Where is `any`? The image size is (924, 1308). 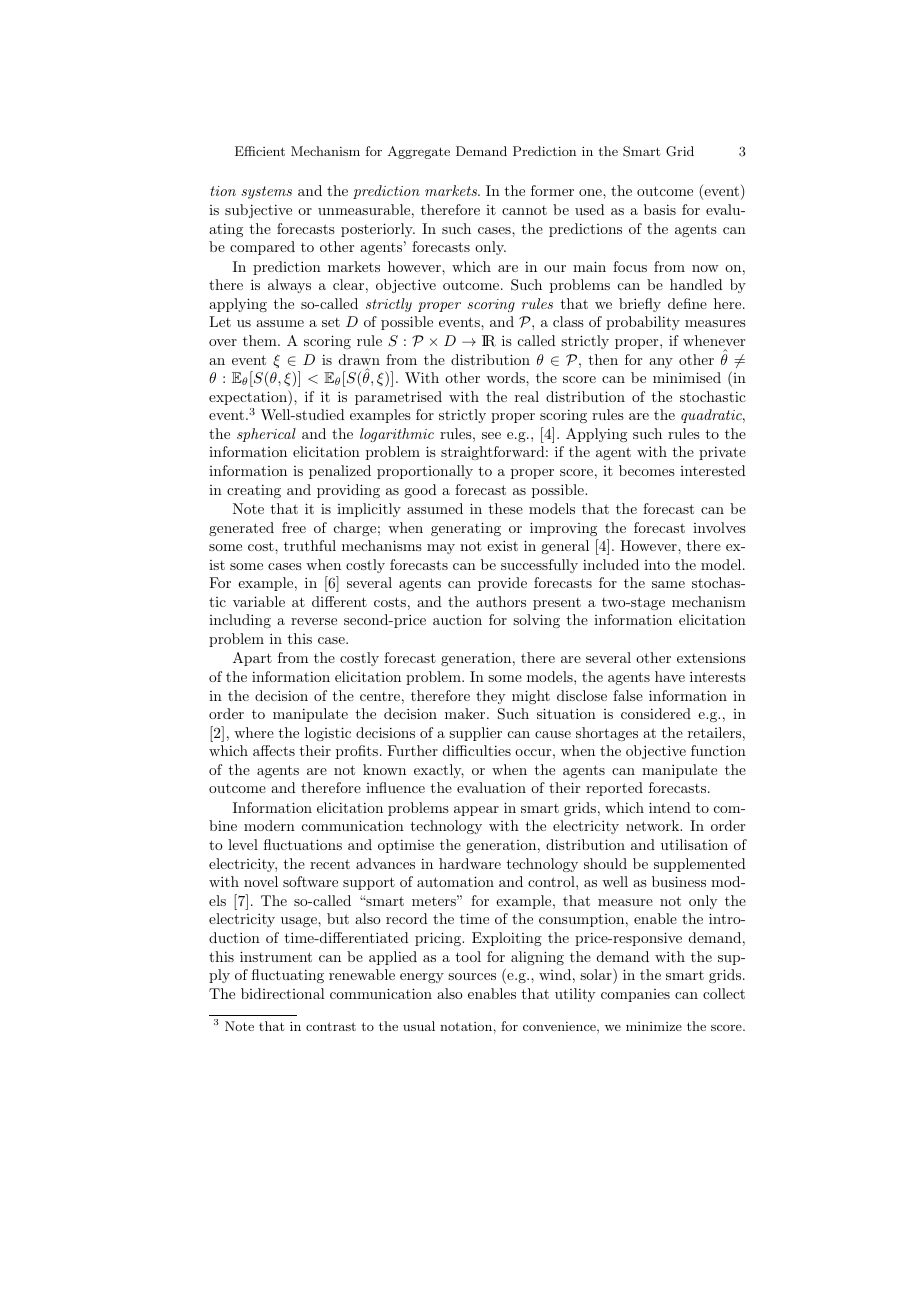 any is located at coordinates (661, 363).
